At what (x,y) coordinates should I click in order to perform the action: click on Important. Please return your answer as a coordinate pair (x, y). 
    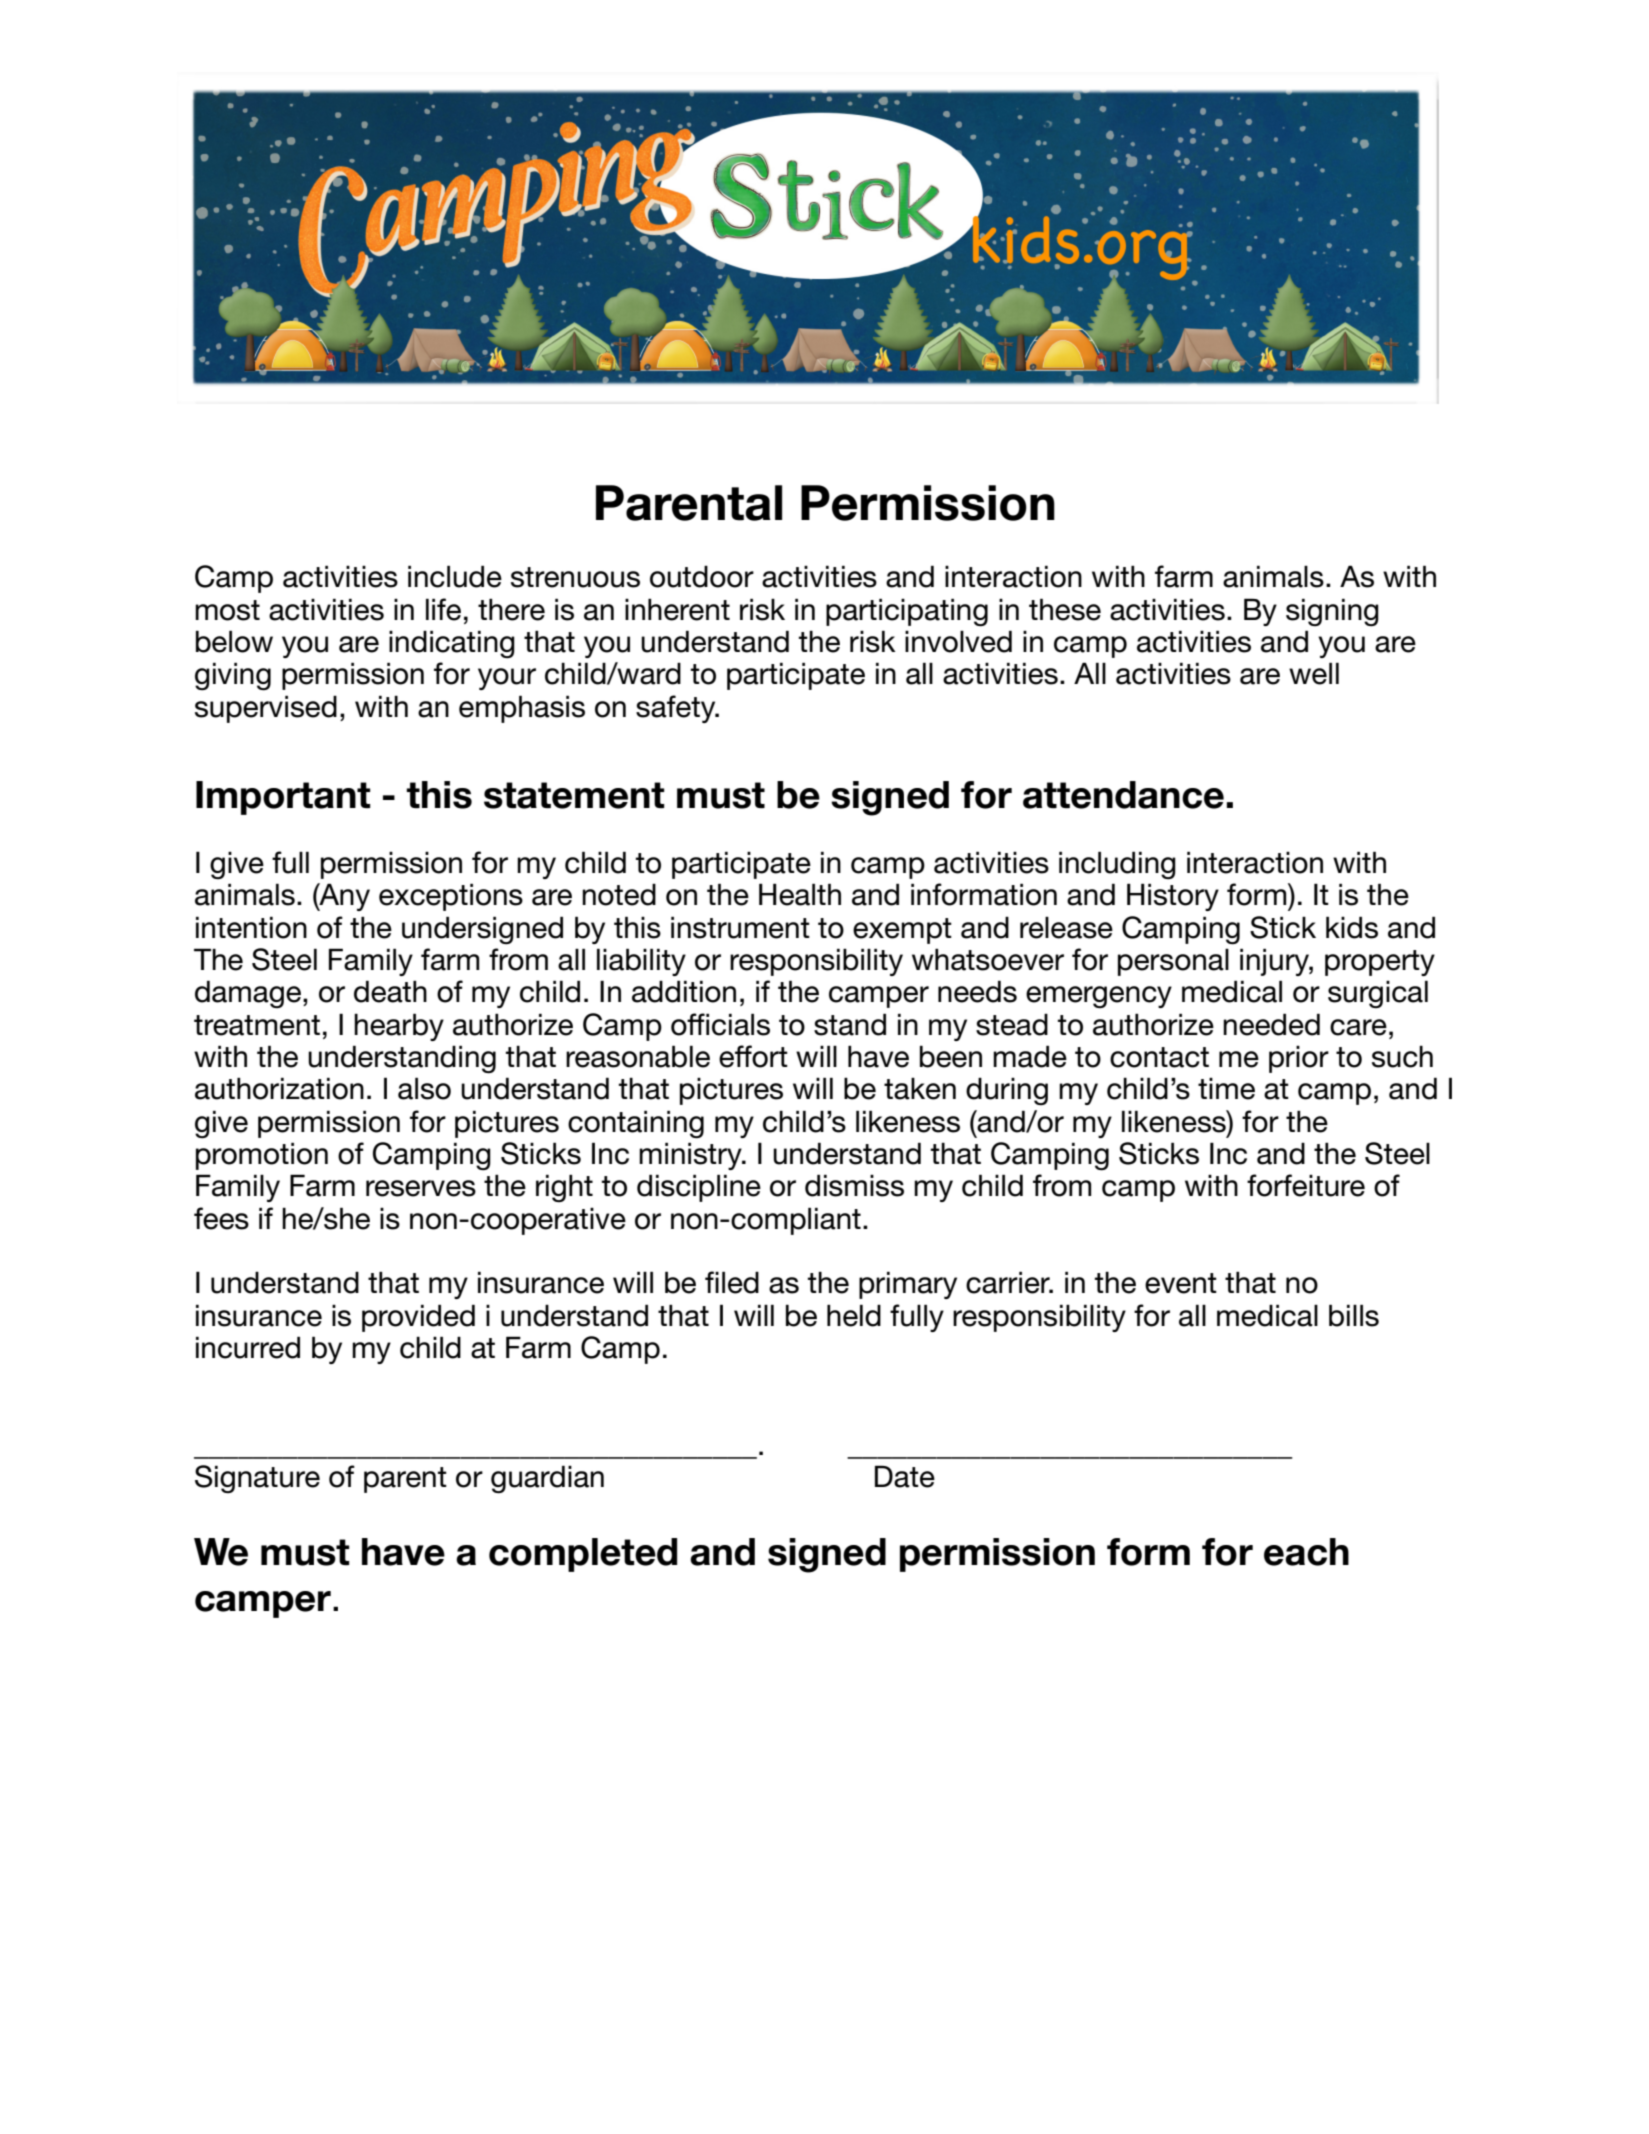
    Looking at the image, I should click on (283, 798).
